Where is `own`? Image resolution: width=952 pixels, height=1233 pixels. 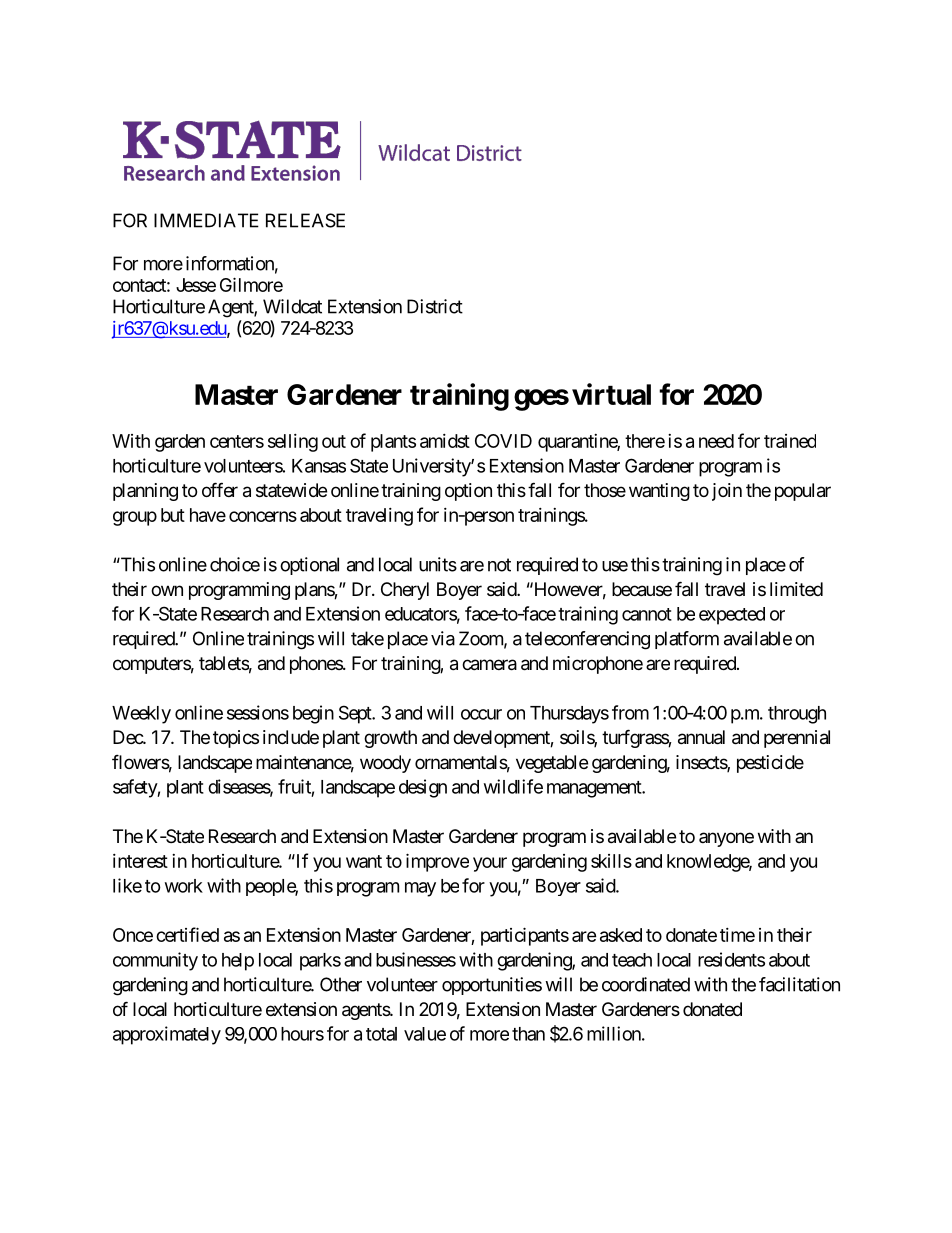
own is located at coordinates (167, 590).
